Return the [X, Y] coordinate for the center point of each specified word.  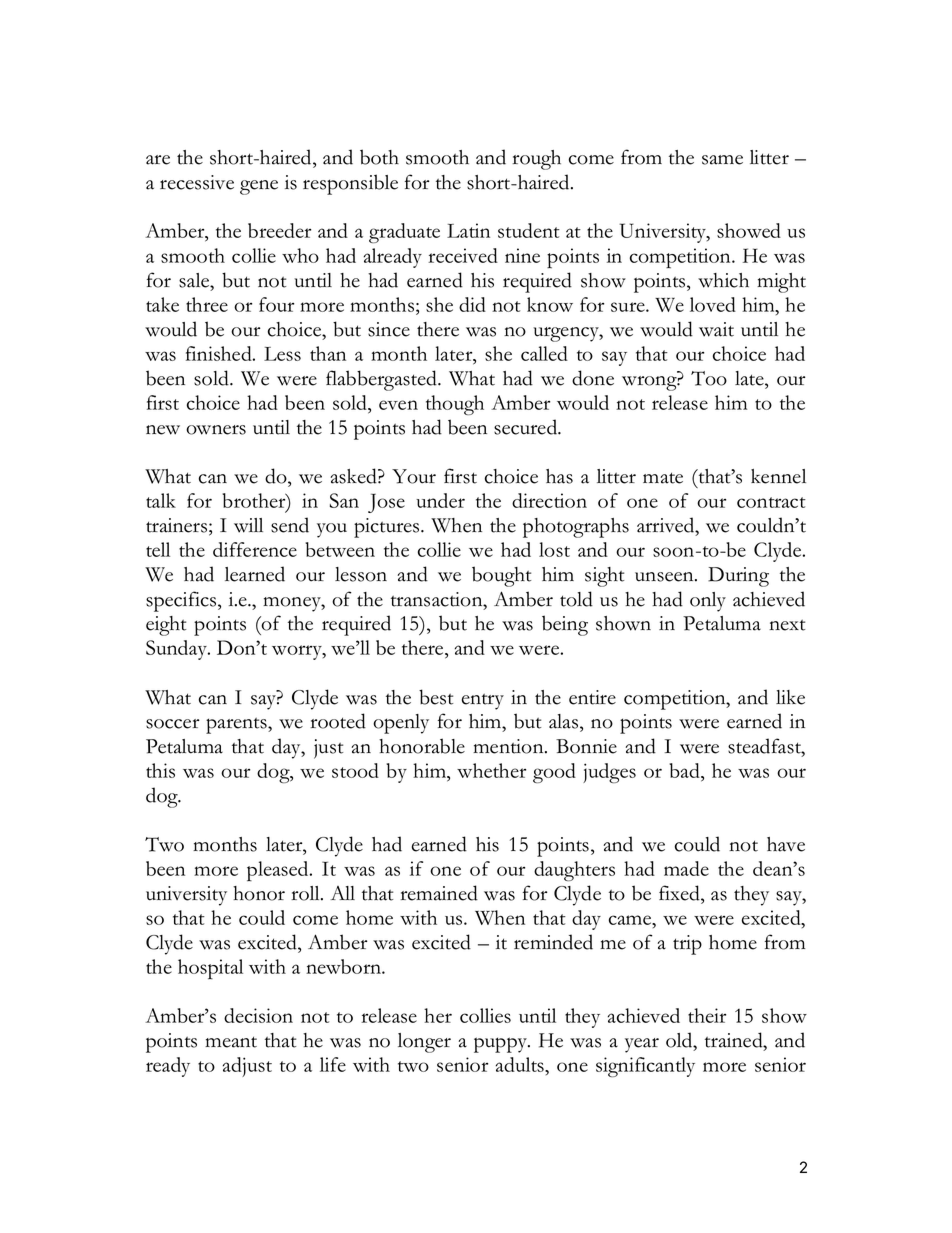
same [722, 160]
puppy [502, 1045]
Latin [468, 230]
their [707, 1015]
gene [259, 187]
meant [231, 1042]
